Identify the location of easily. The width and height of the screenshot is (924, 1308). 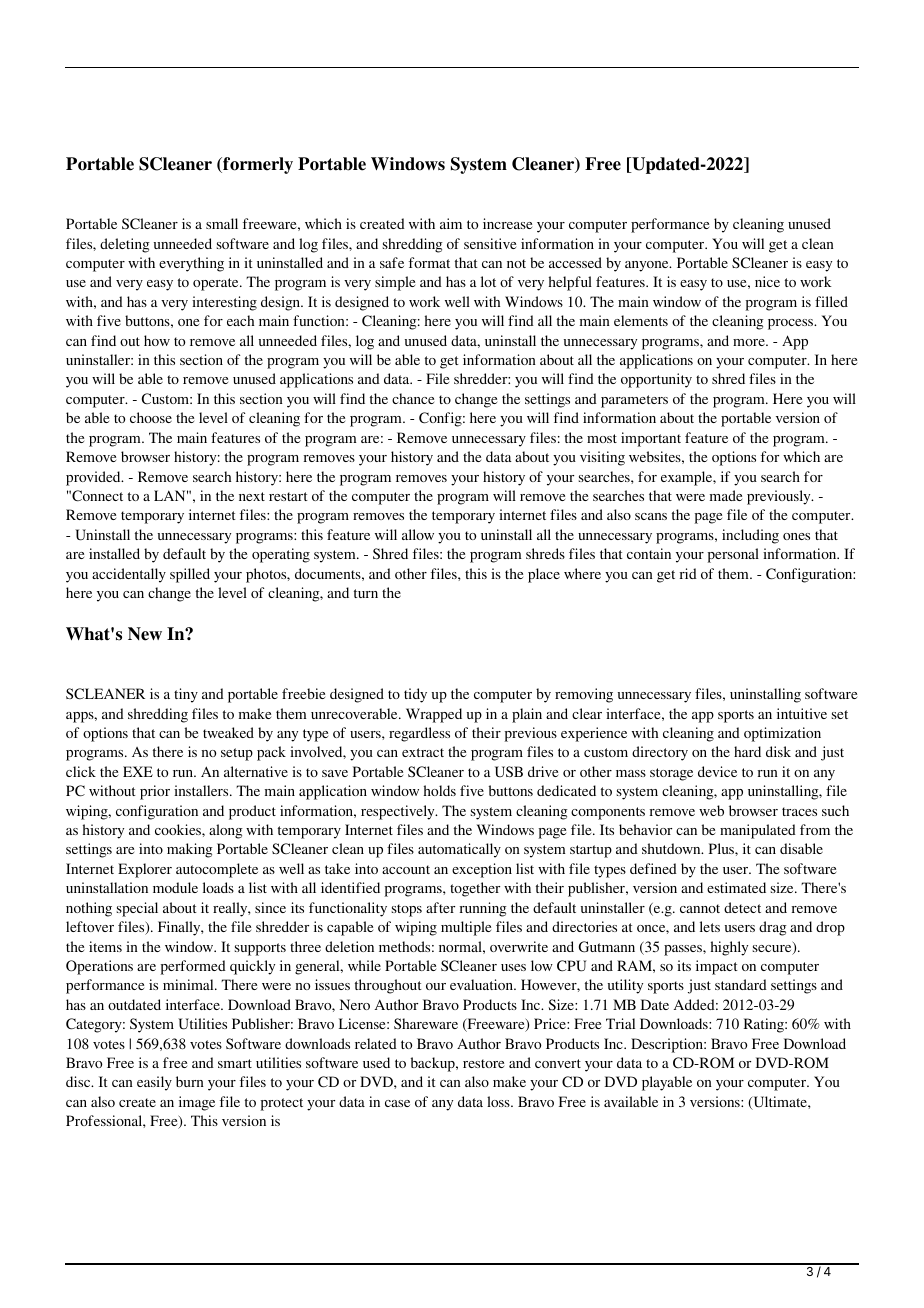
(154, 1083).
